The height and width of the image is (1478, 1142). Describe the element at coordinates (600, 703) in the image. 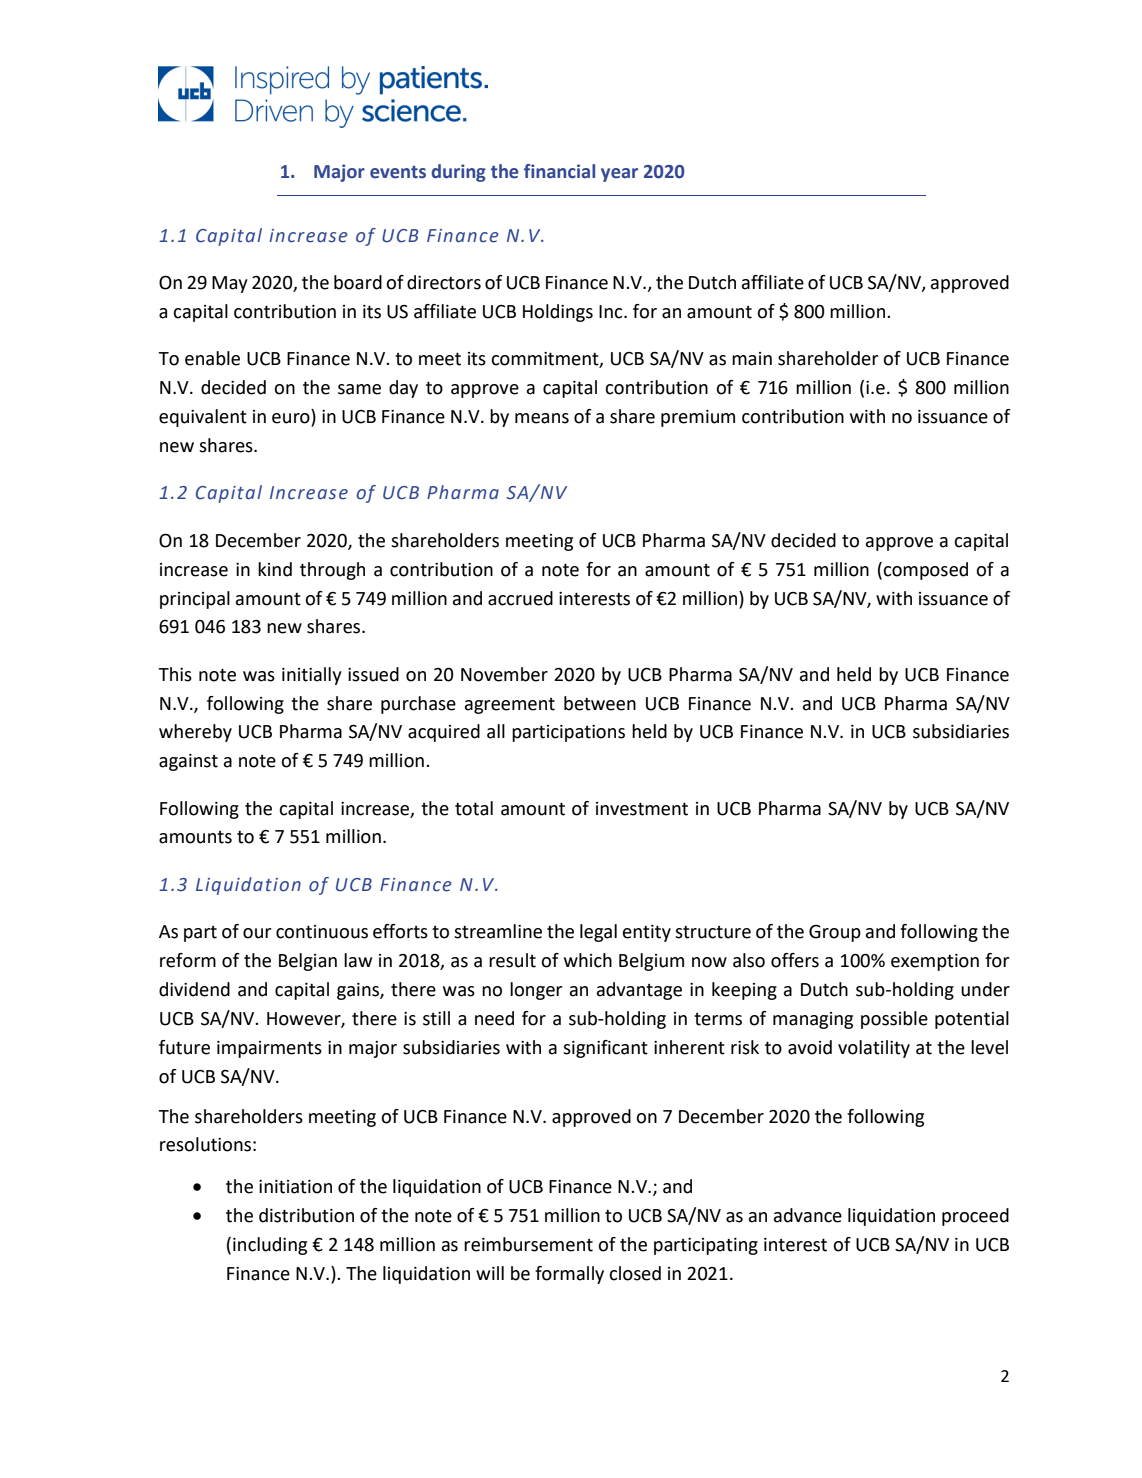

I see `between` at that location.
